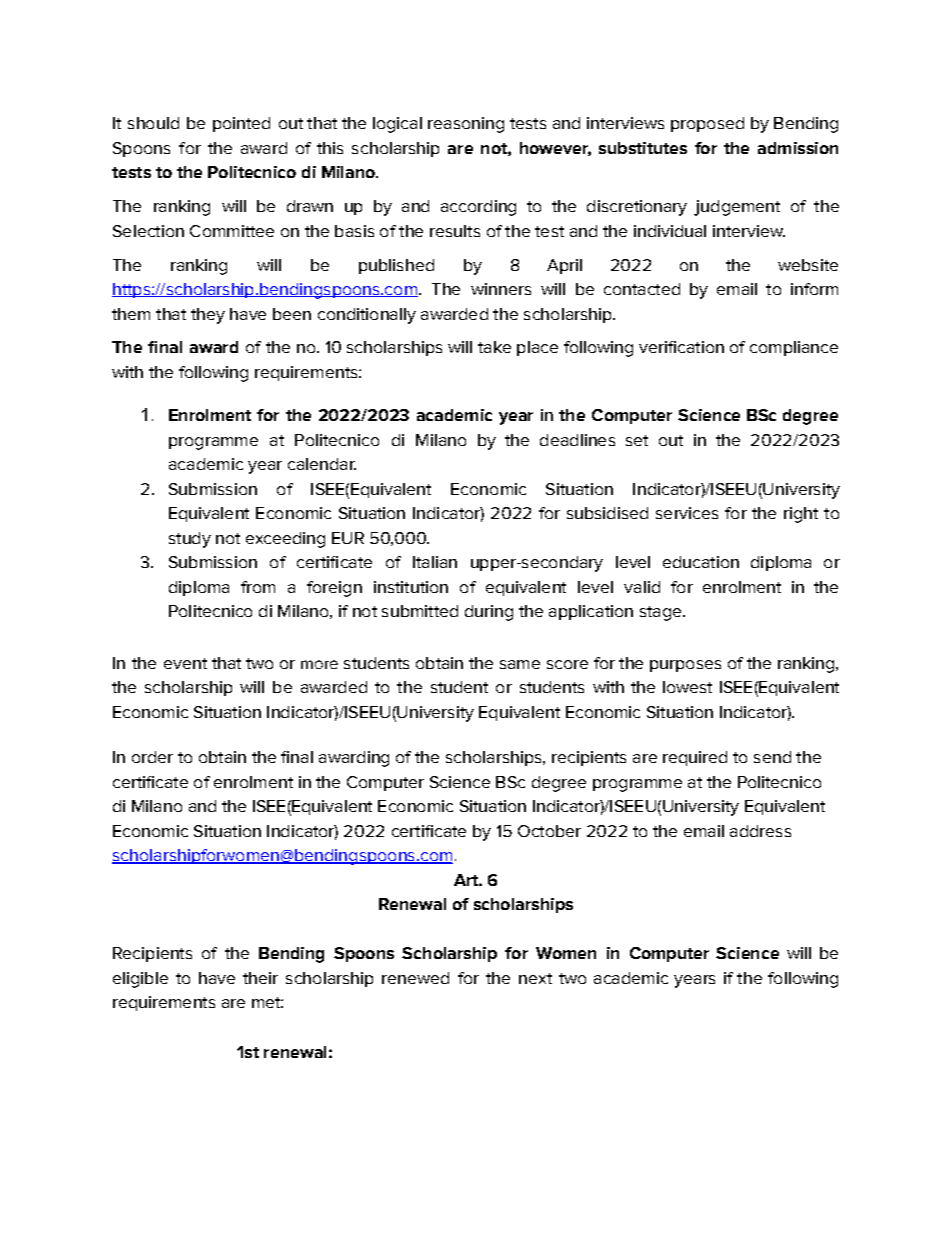  I want to click on their, so click(260, 978).
